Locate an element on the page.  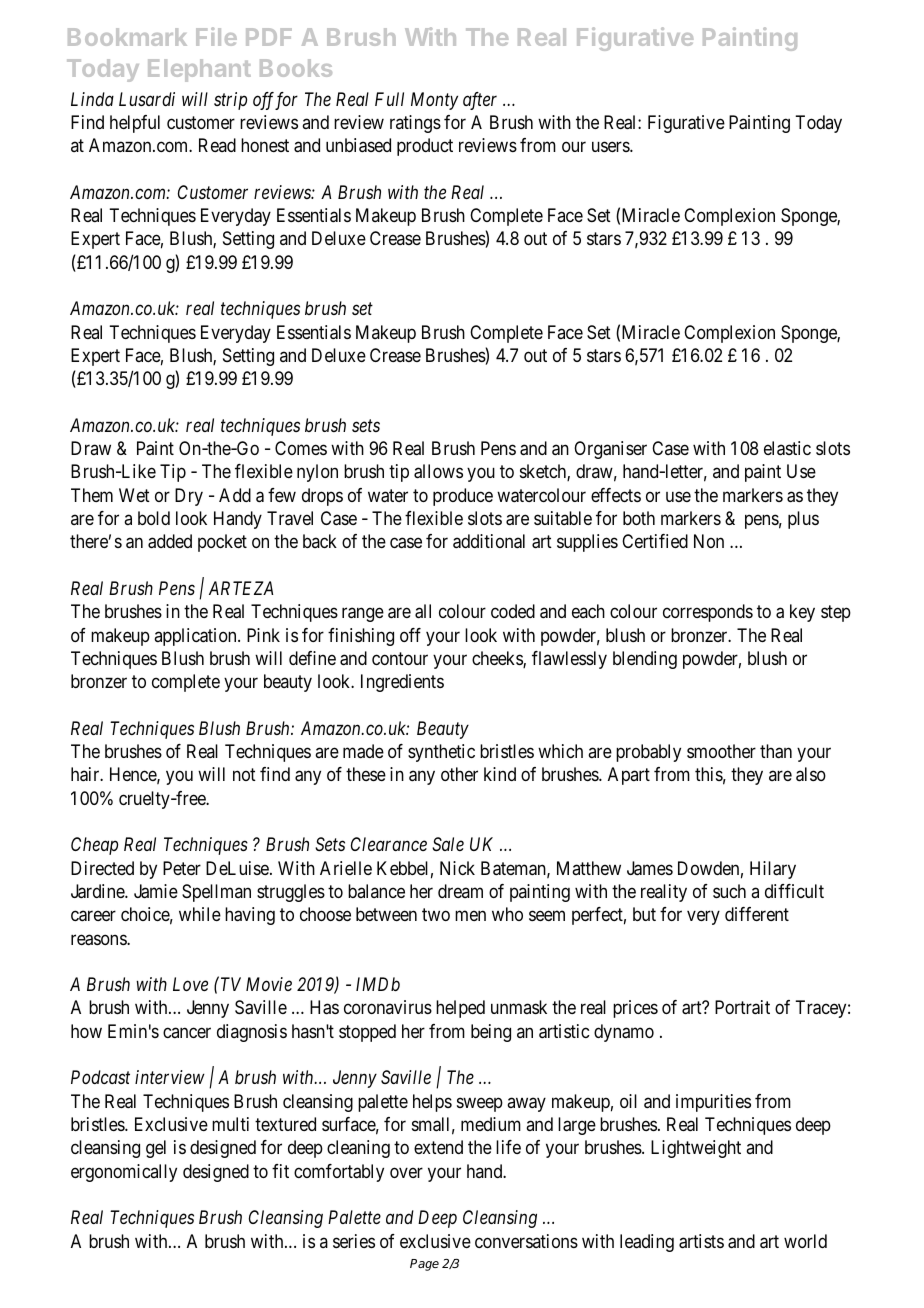
Page is located at coordinates (424, 1265).
